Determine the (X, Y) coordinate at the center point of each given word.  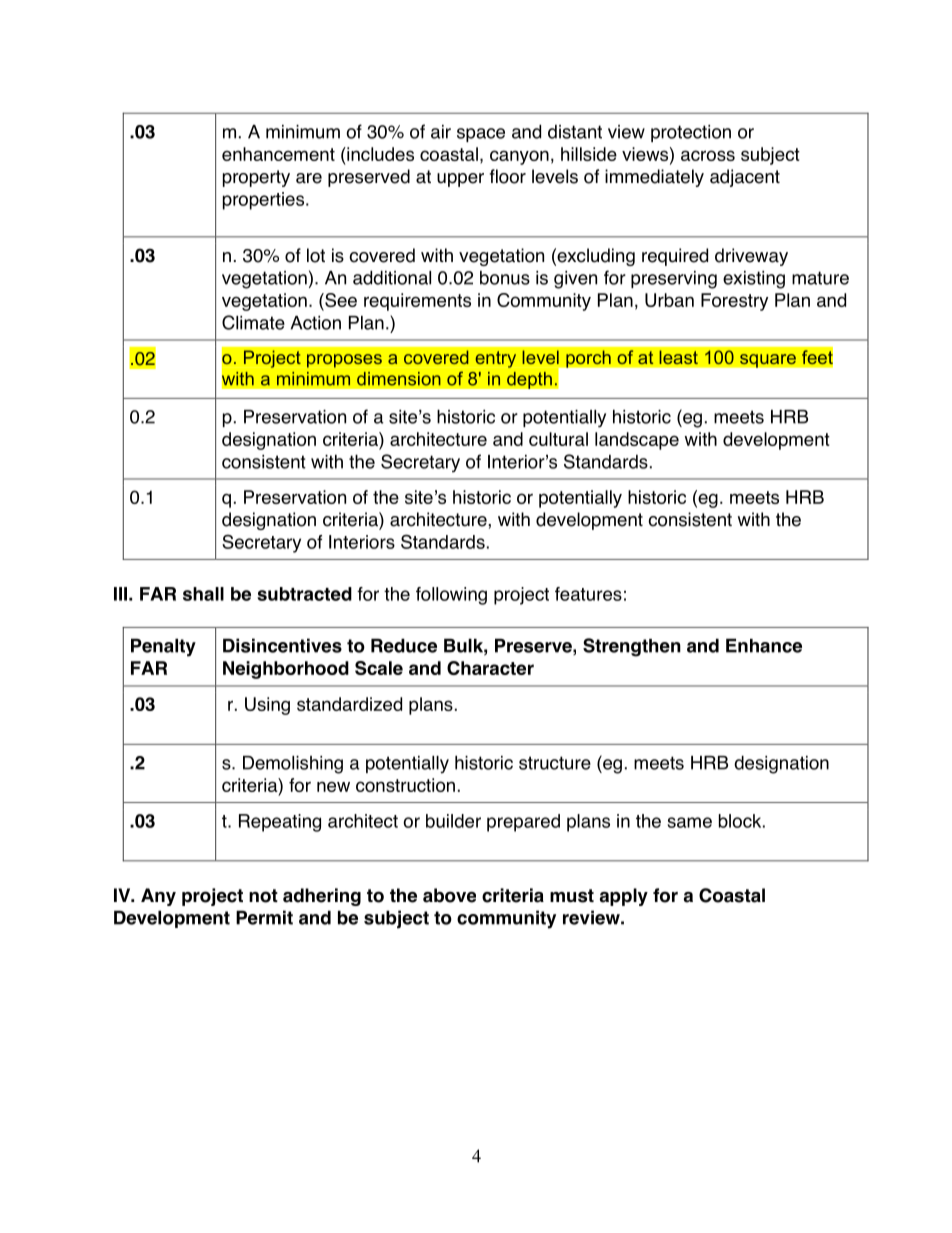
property (256, 178)
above (449, 895)
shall (203, 594)
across (708, 155)
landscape (637, 441)
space (481, 135)
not (263, 896)
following (451, 596)
